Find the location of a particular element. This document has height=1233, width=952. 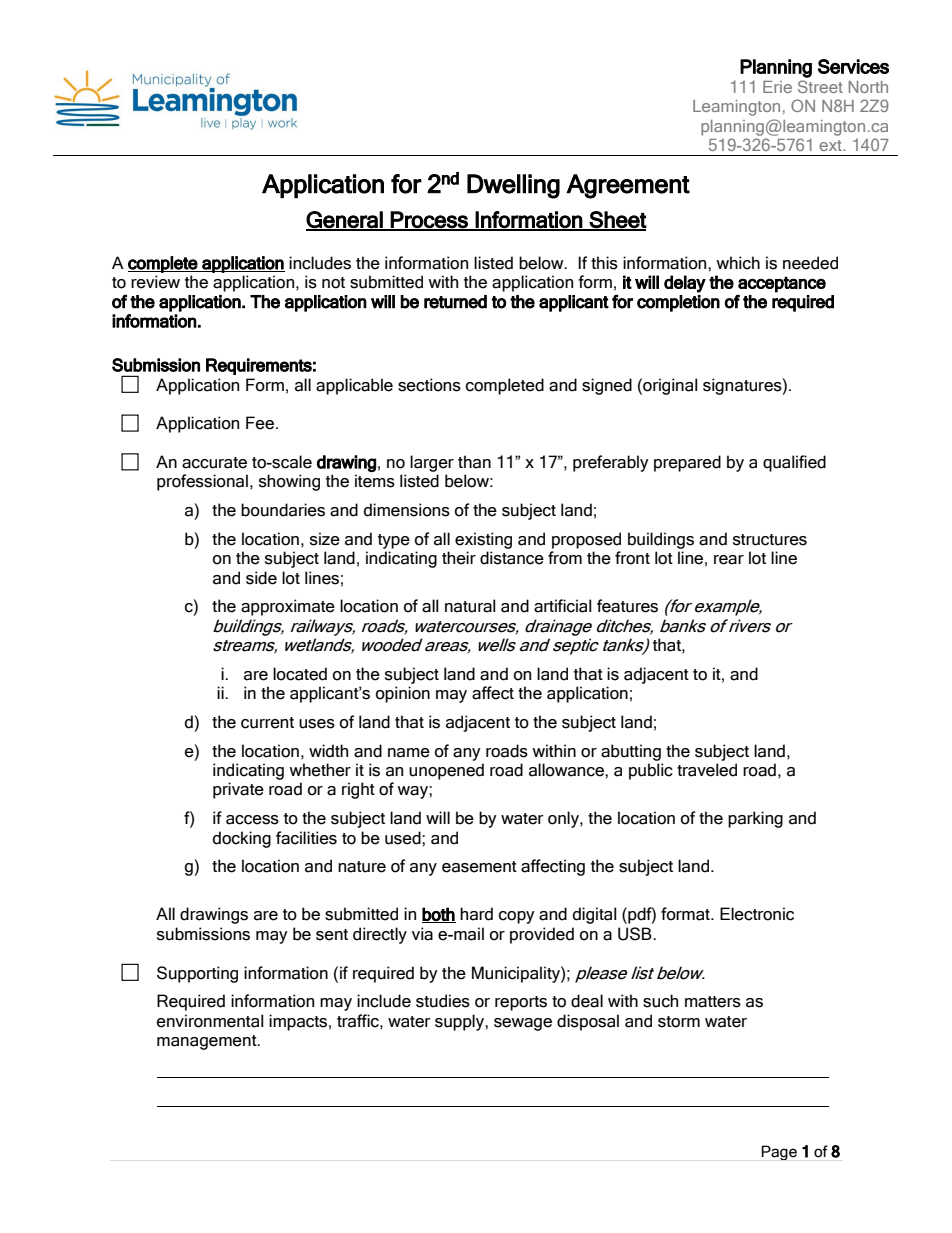

General is located at coordinates (345, 220).
